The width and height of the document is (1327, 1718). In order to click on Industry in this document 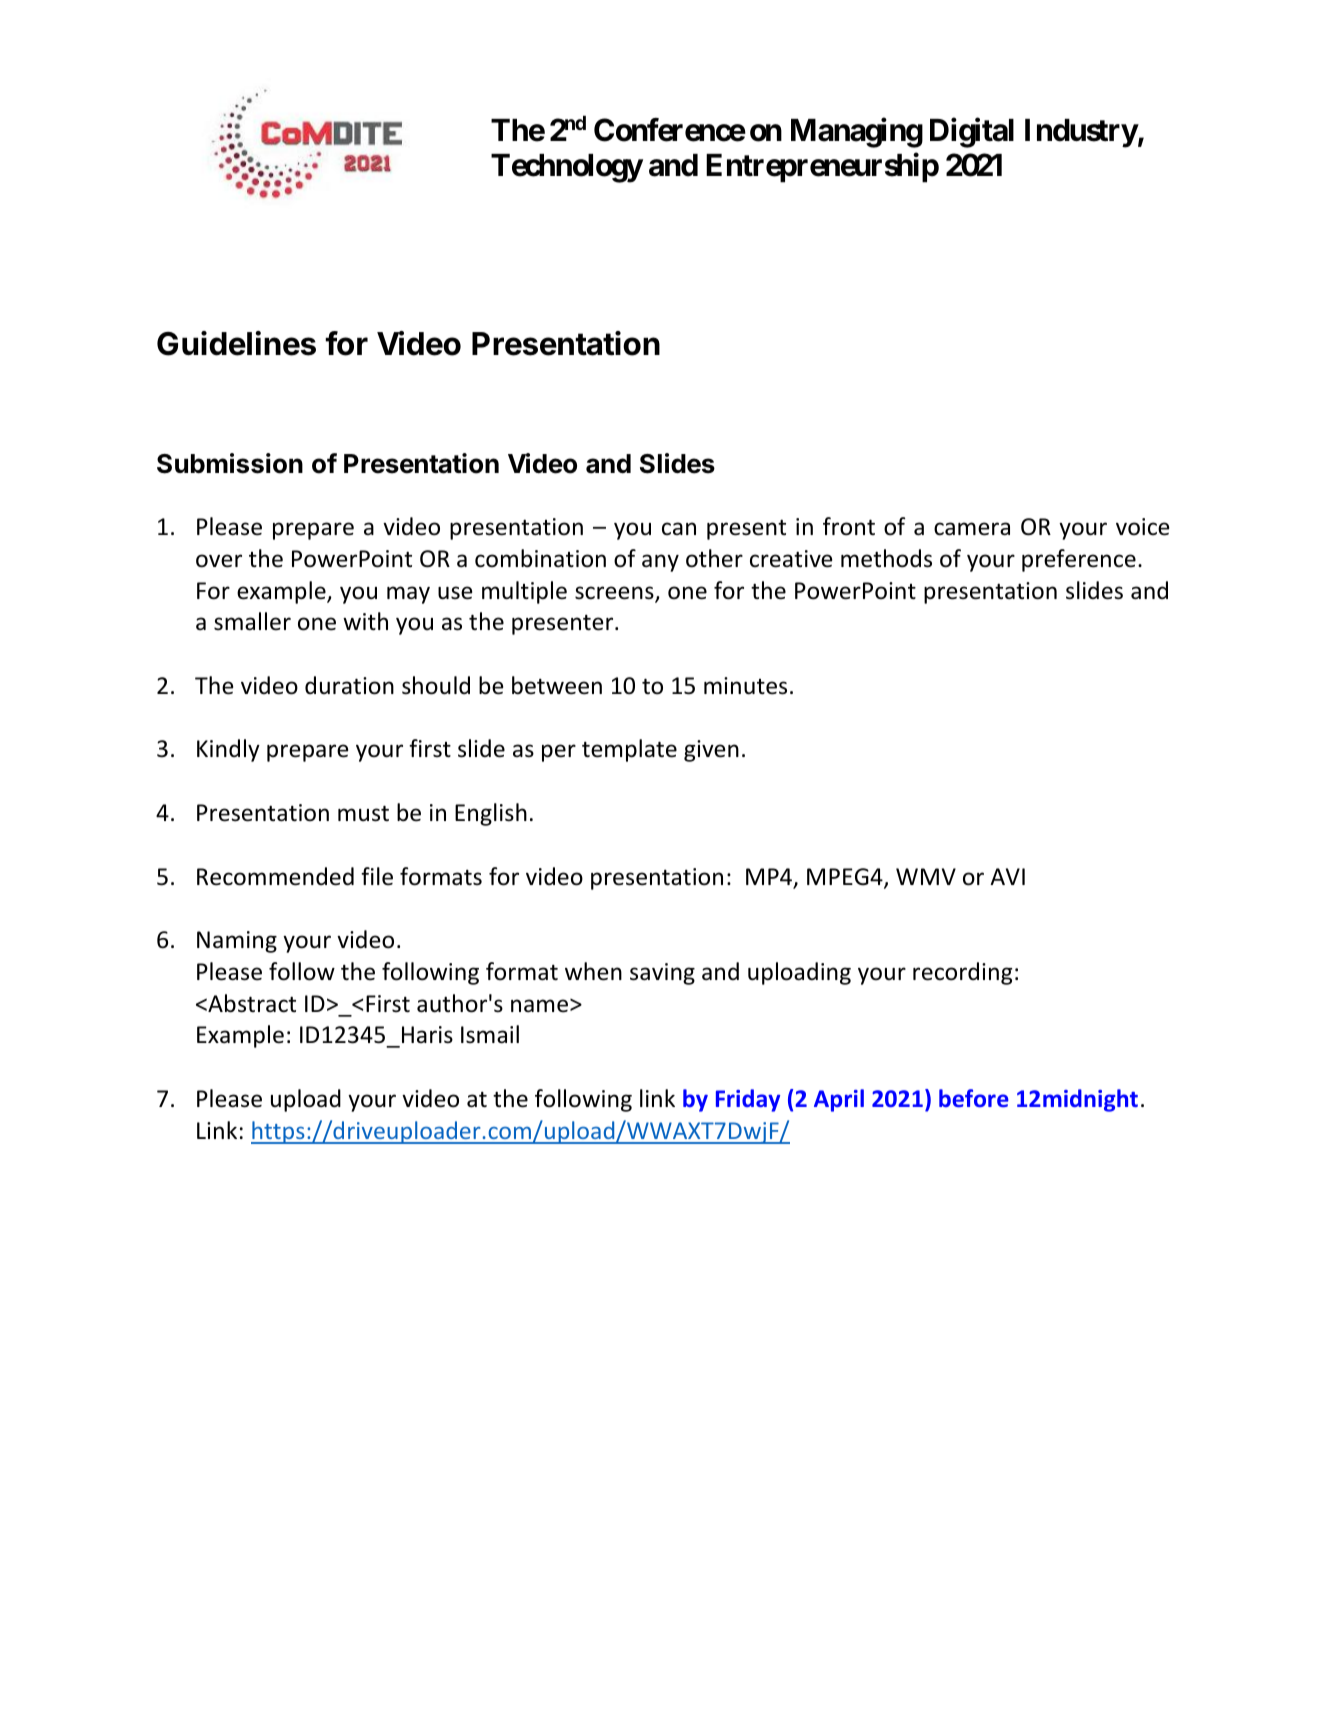, I will do `click(1081, 133)`.
